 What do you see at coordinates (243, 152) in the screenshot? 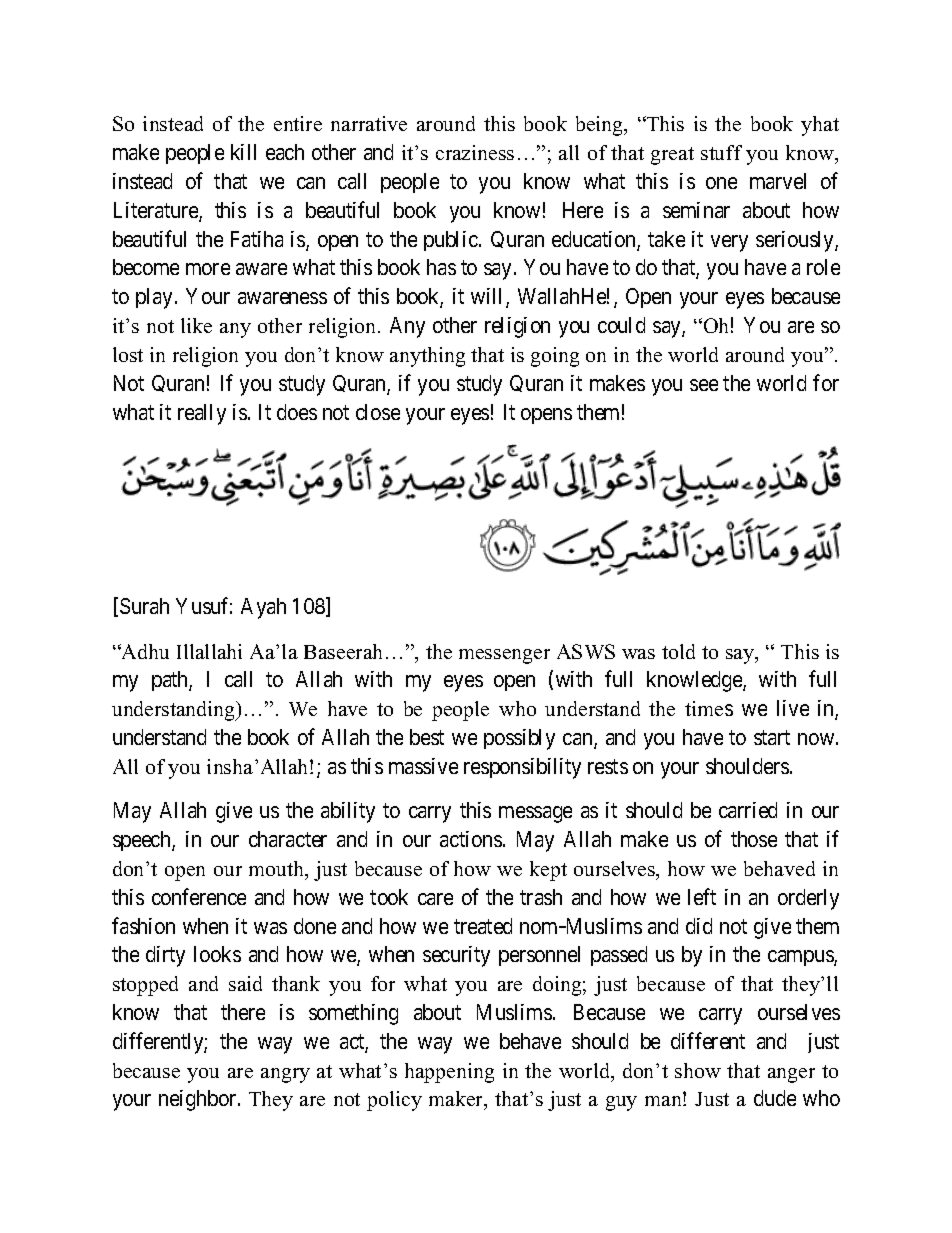
I see `kill` at bounding box center [243, 152].
